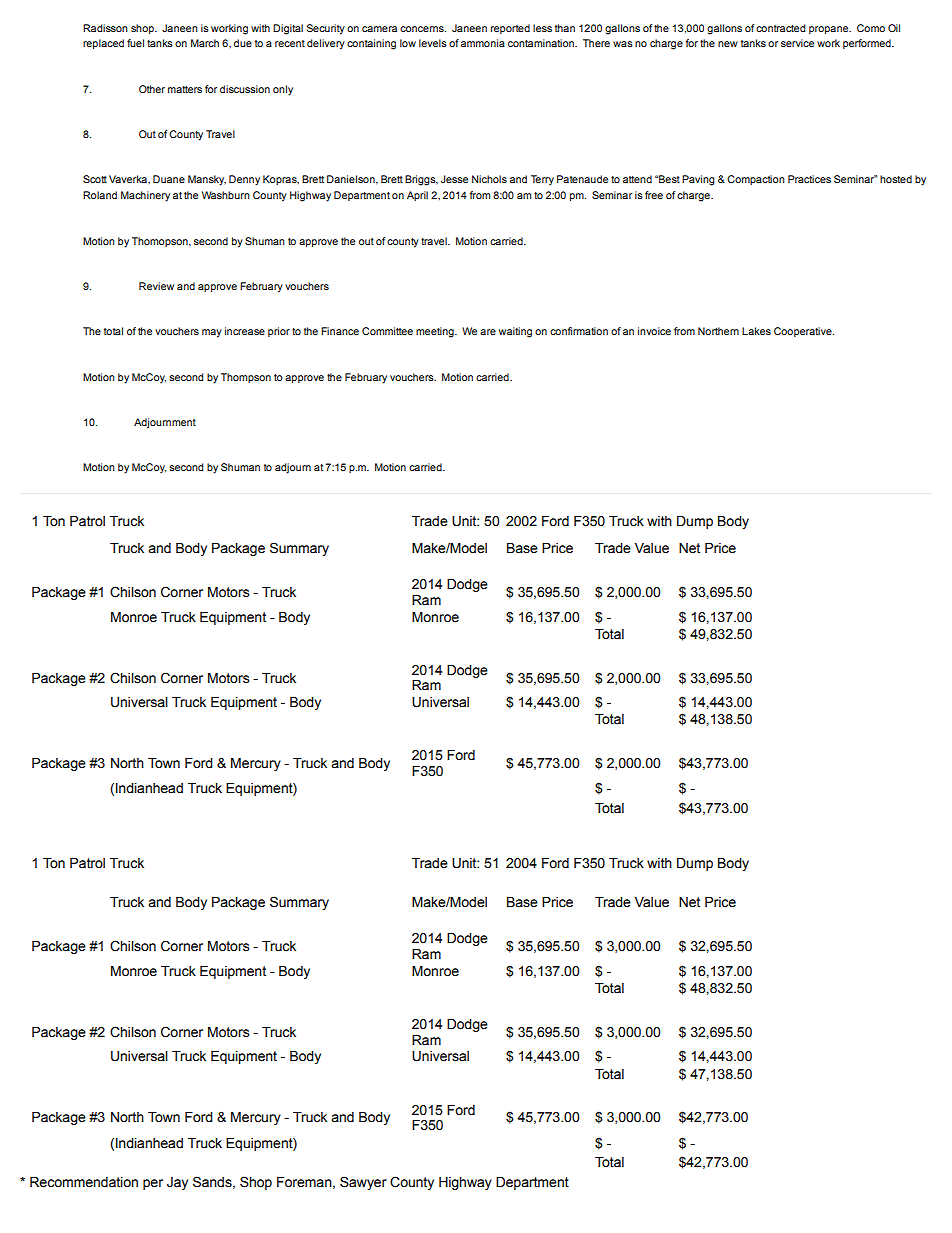 This screenshot has height=1233, width=952. What do you see at coordinates (363, 1183) in the screenshot?
I see `Sawyer` at bounding box center [363, 1183].
